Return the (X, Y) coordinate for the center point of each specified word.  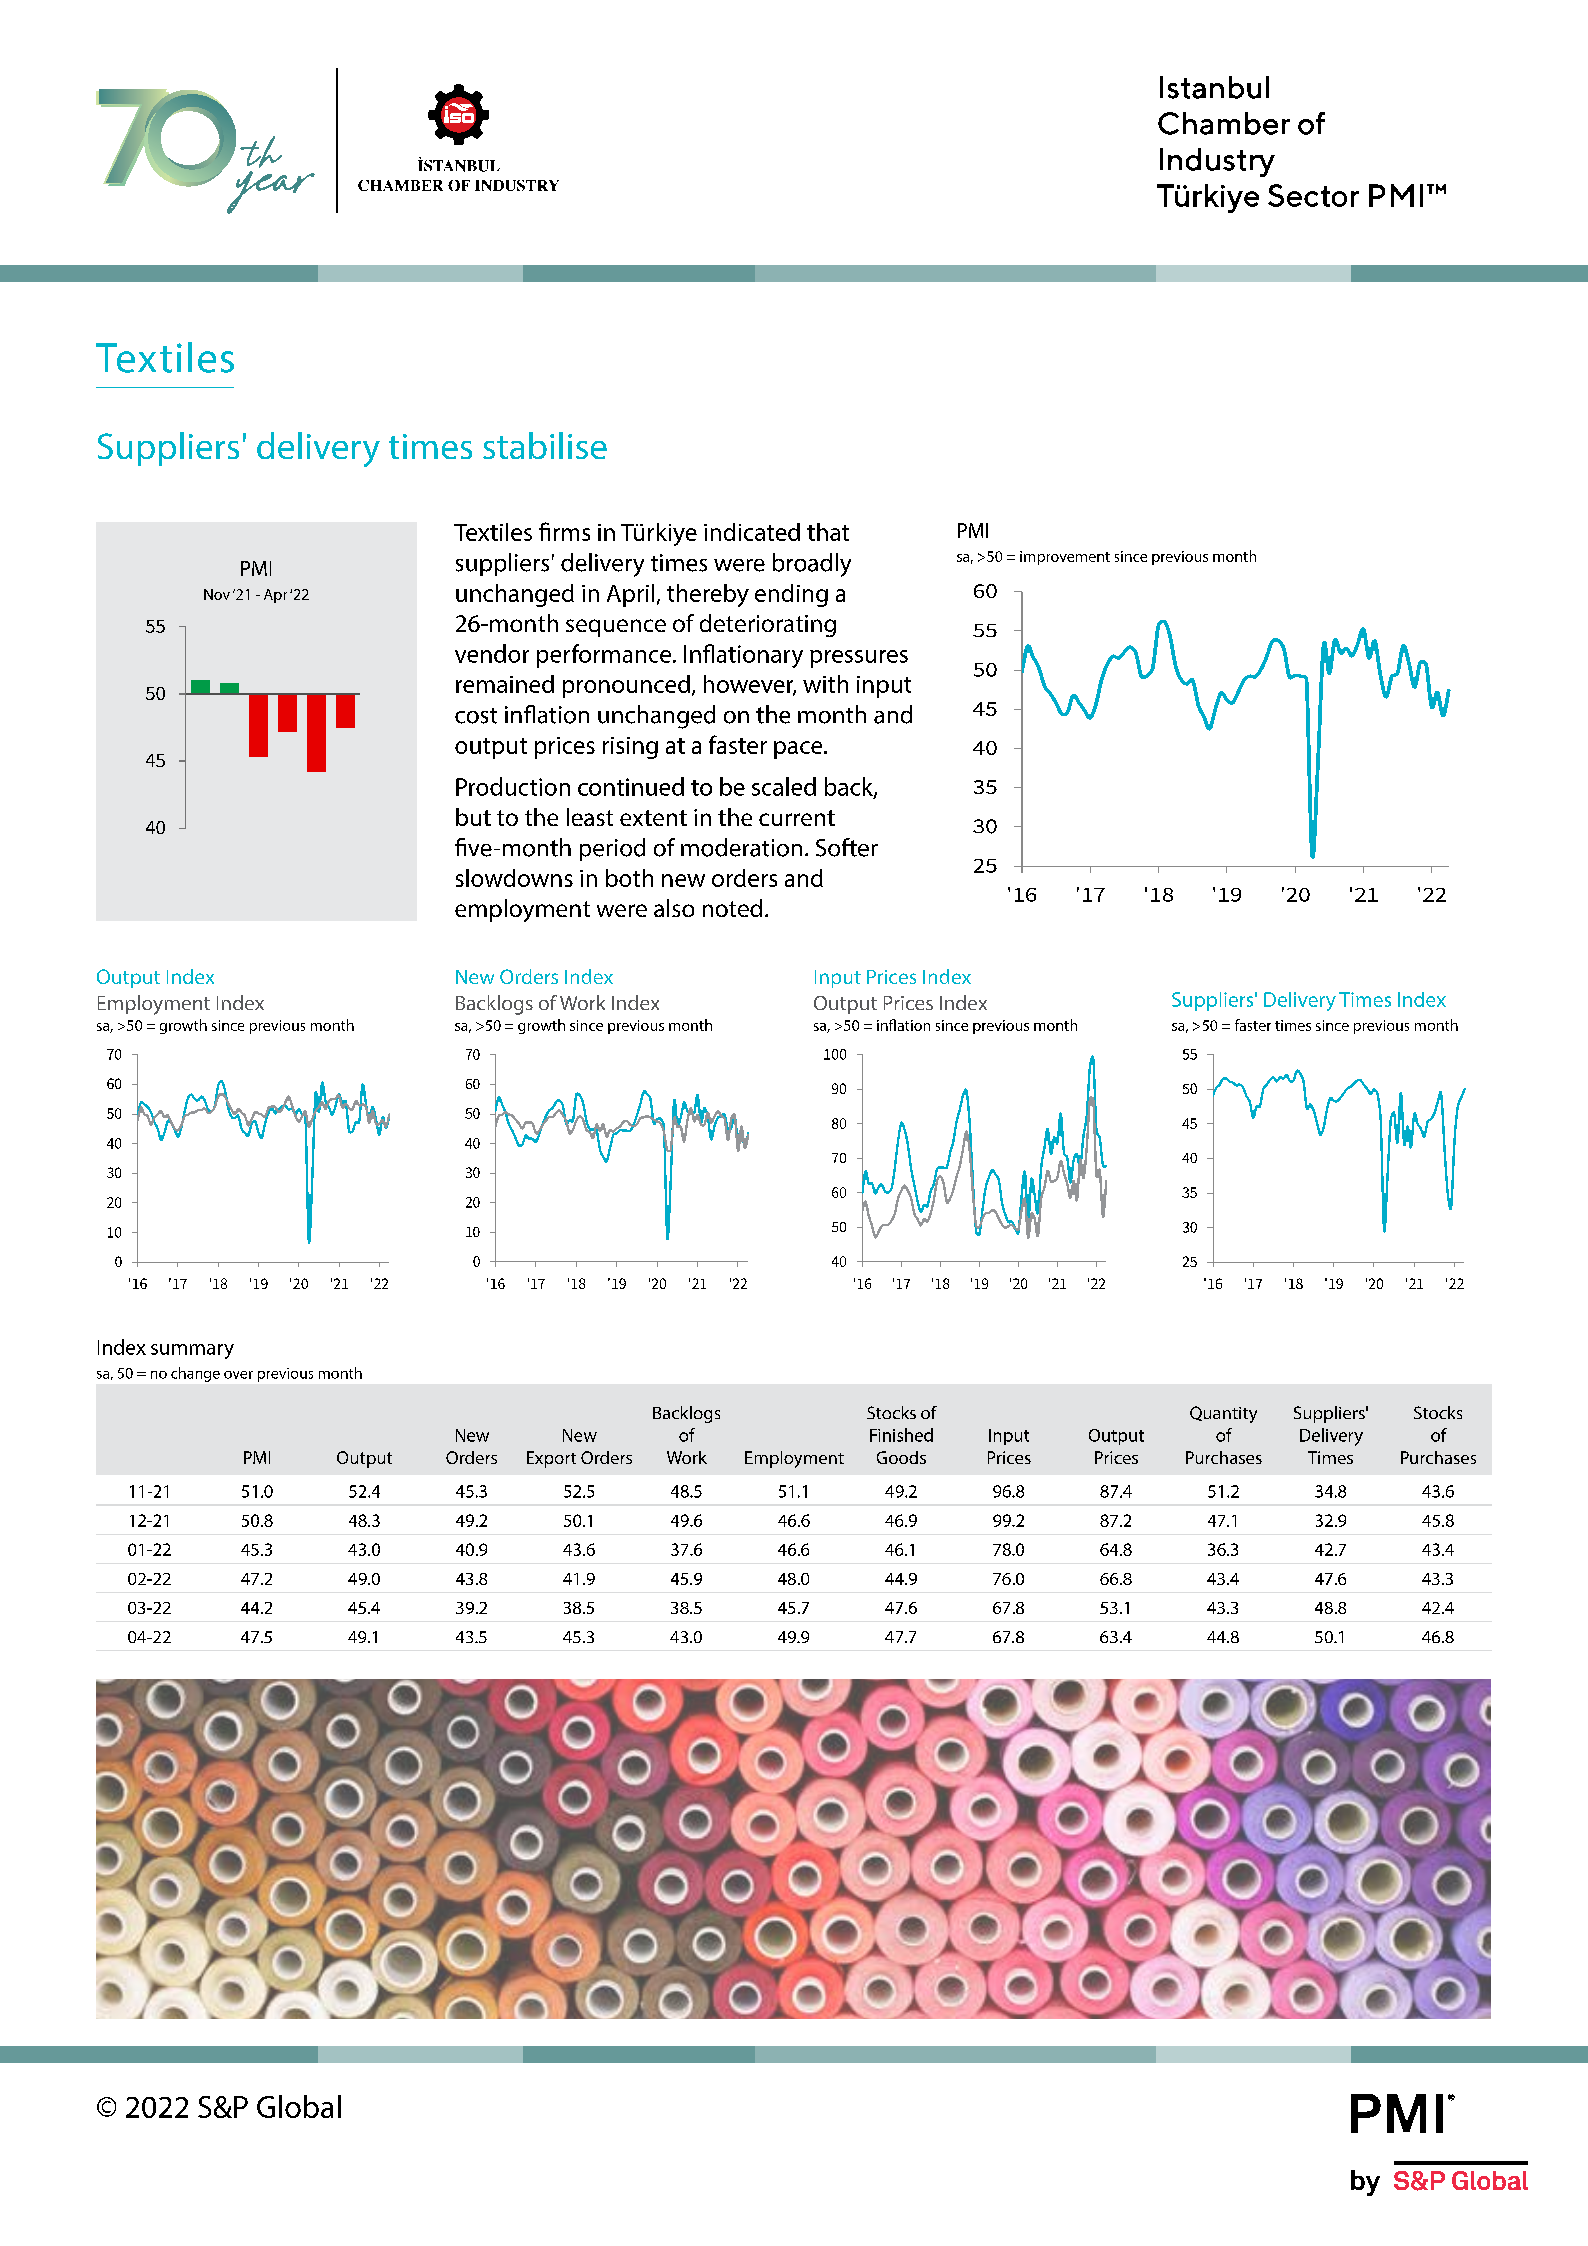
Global (299, 2106)
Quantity (1223, 1414)
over (238, 1375)
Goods (901, 1457)
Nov (217, 594)
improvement (1065, 558)
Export (551, 1459)
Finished (901, 1435)
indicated (752, 532)
